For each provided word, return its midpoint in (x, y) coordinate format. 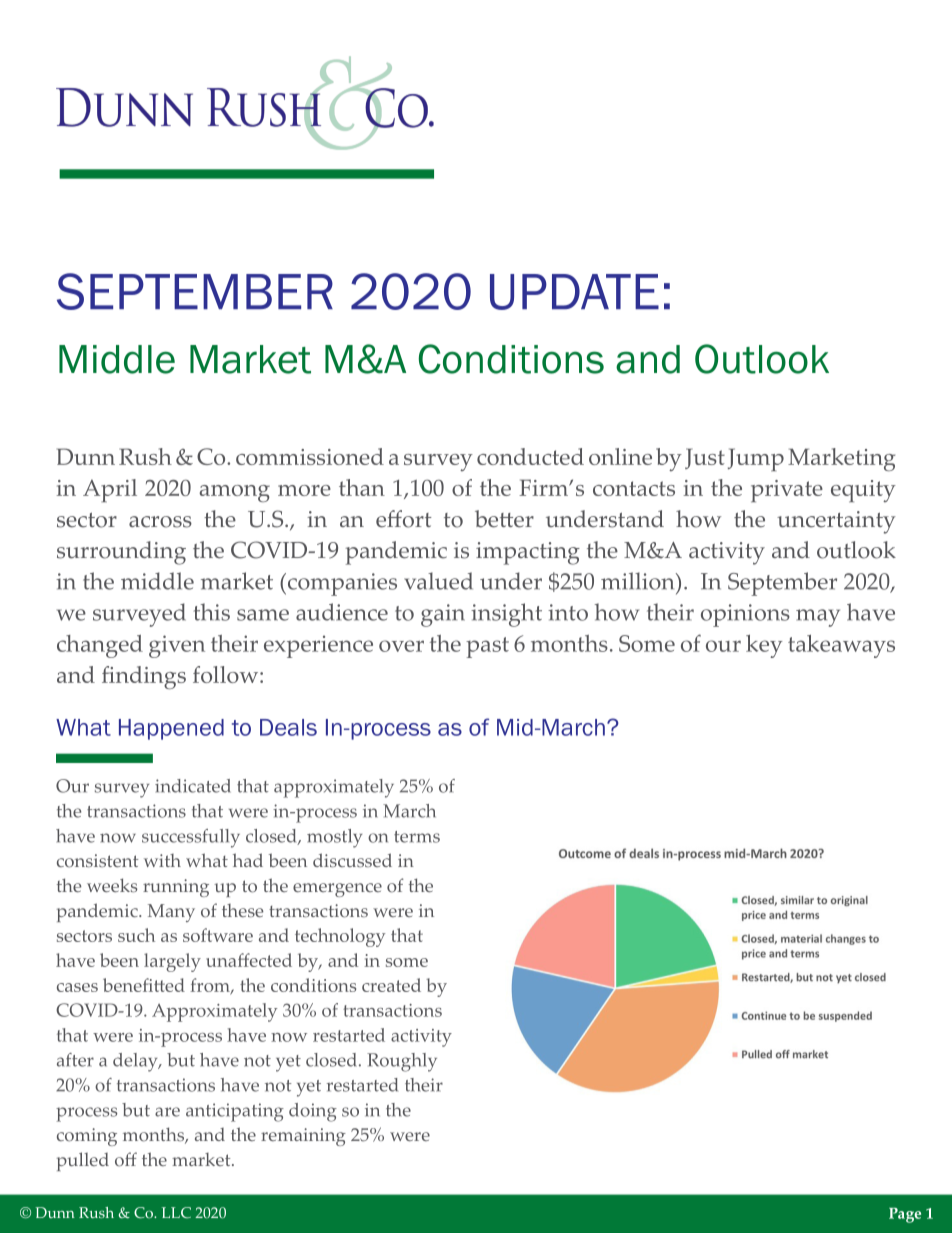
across (160, 522)
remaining (303, 1137)
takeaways (841, 646)
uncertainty (836, 522)
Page (905, 1215)
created (391, 985)
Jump (756, 460)
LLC (176, 1212)
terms (417, 837)
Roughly (402, 1062)
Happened (171, 729)
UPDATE (574, 292)
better (504, 519)
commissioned (310, 456)
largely (172, 962)
